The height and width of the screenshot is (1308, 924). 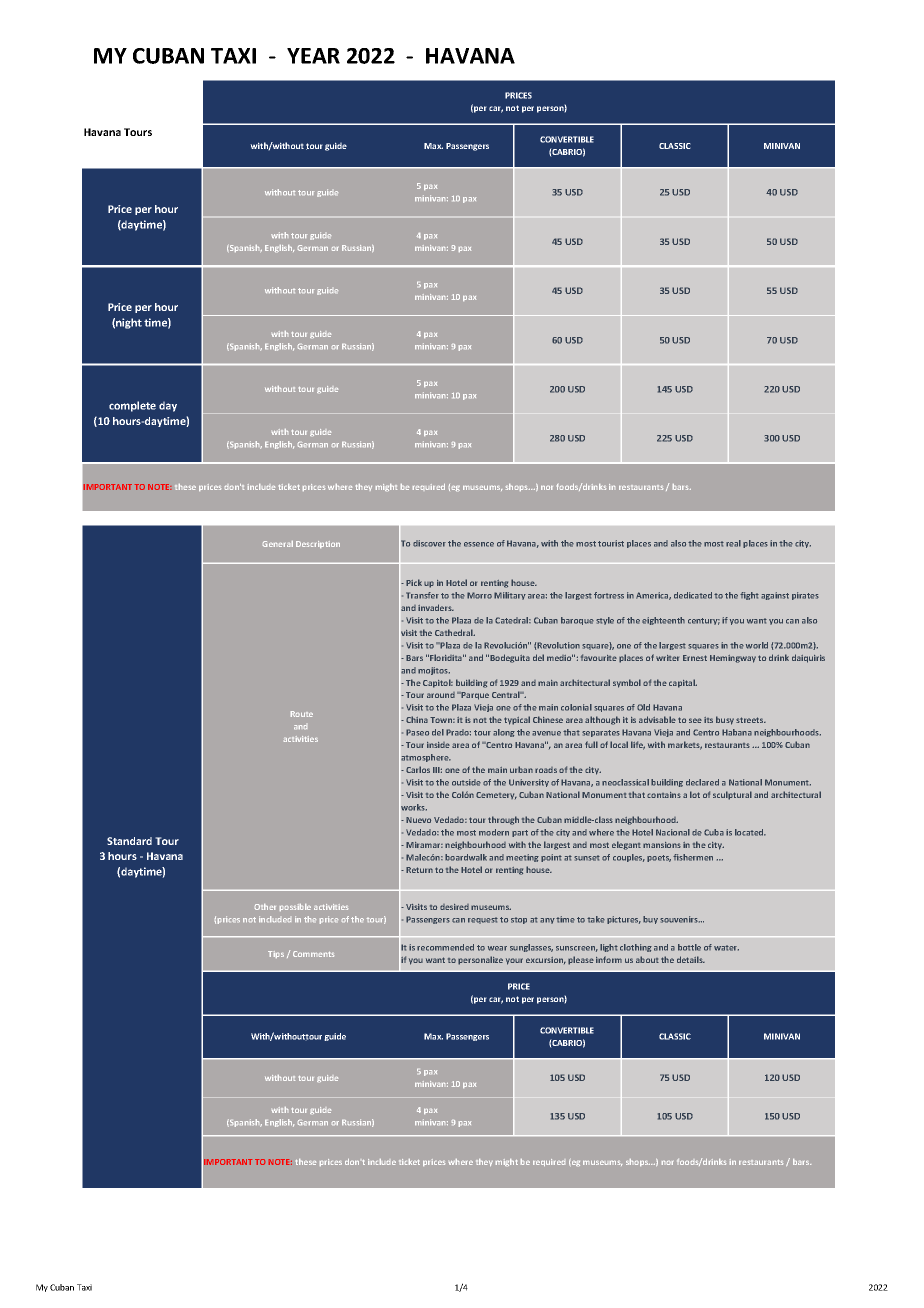 I want to click on real, so click(x=733, y=543).
